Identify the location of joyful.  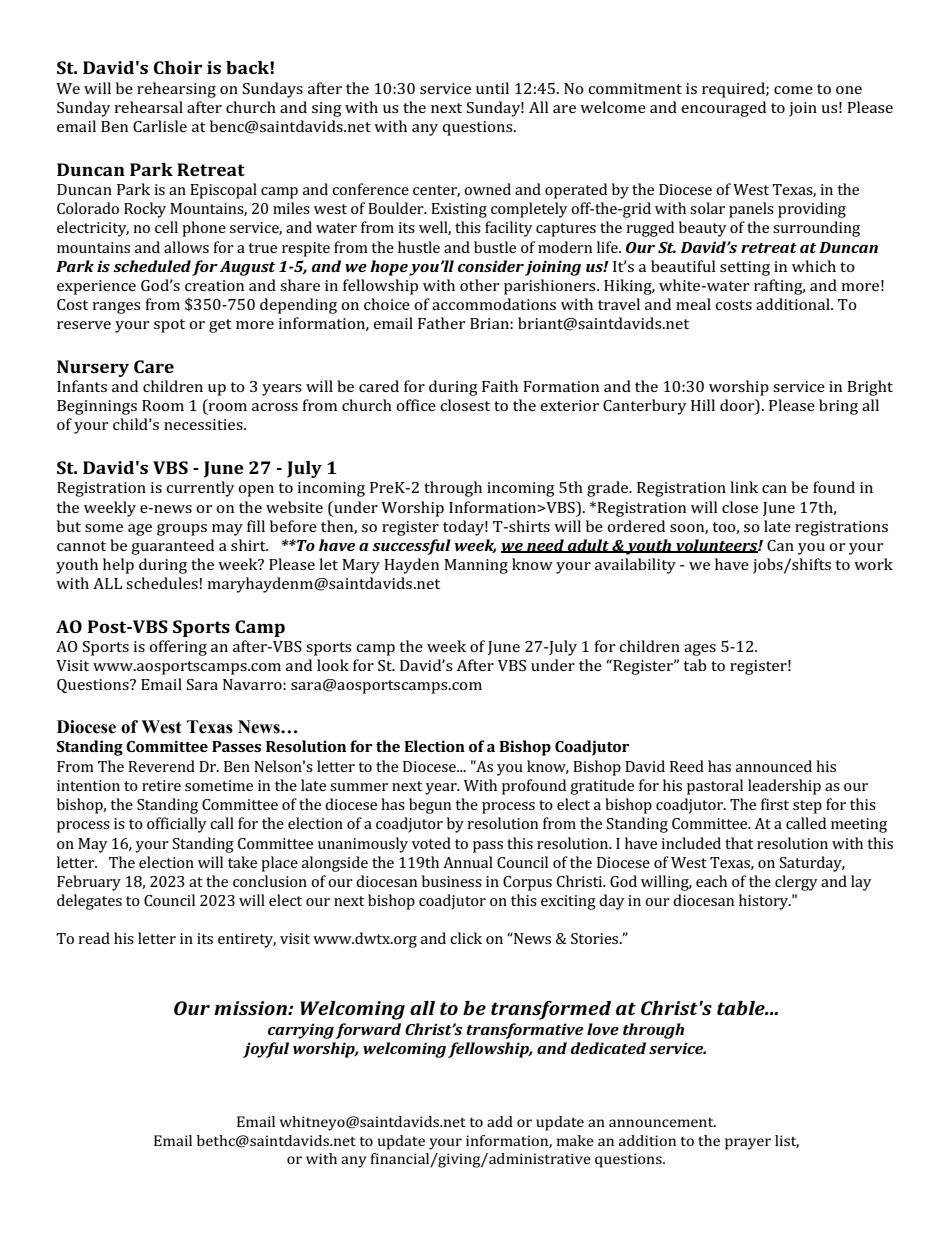
(266, 1050).
